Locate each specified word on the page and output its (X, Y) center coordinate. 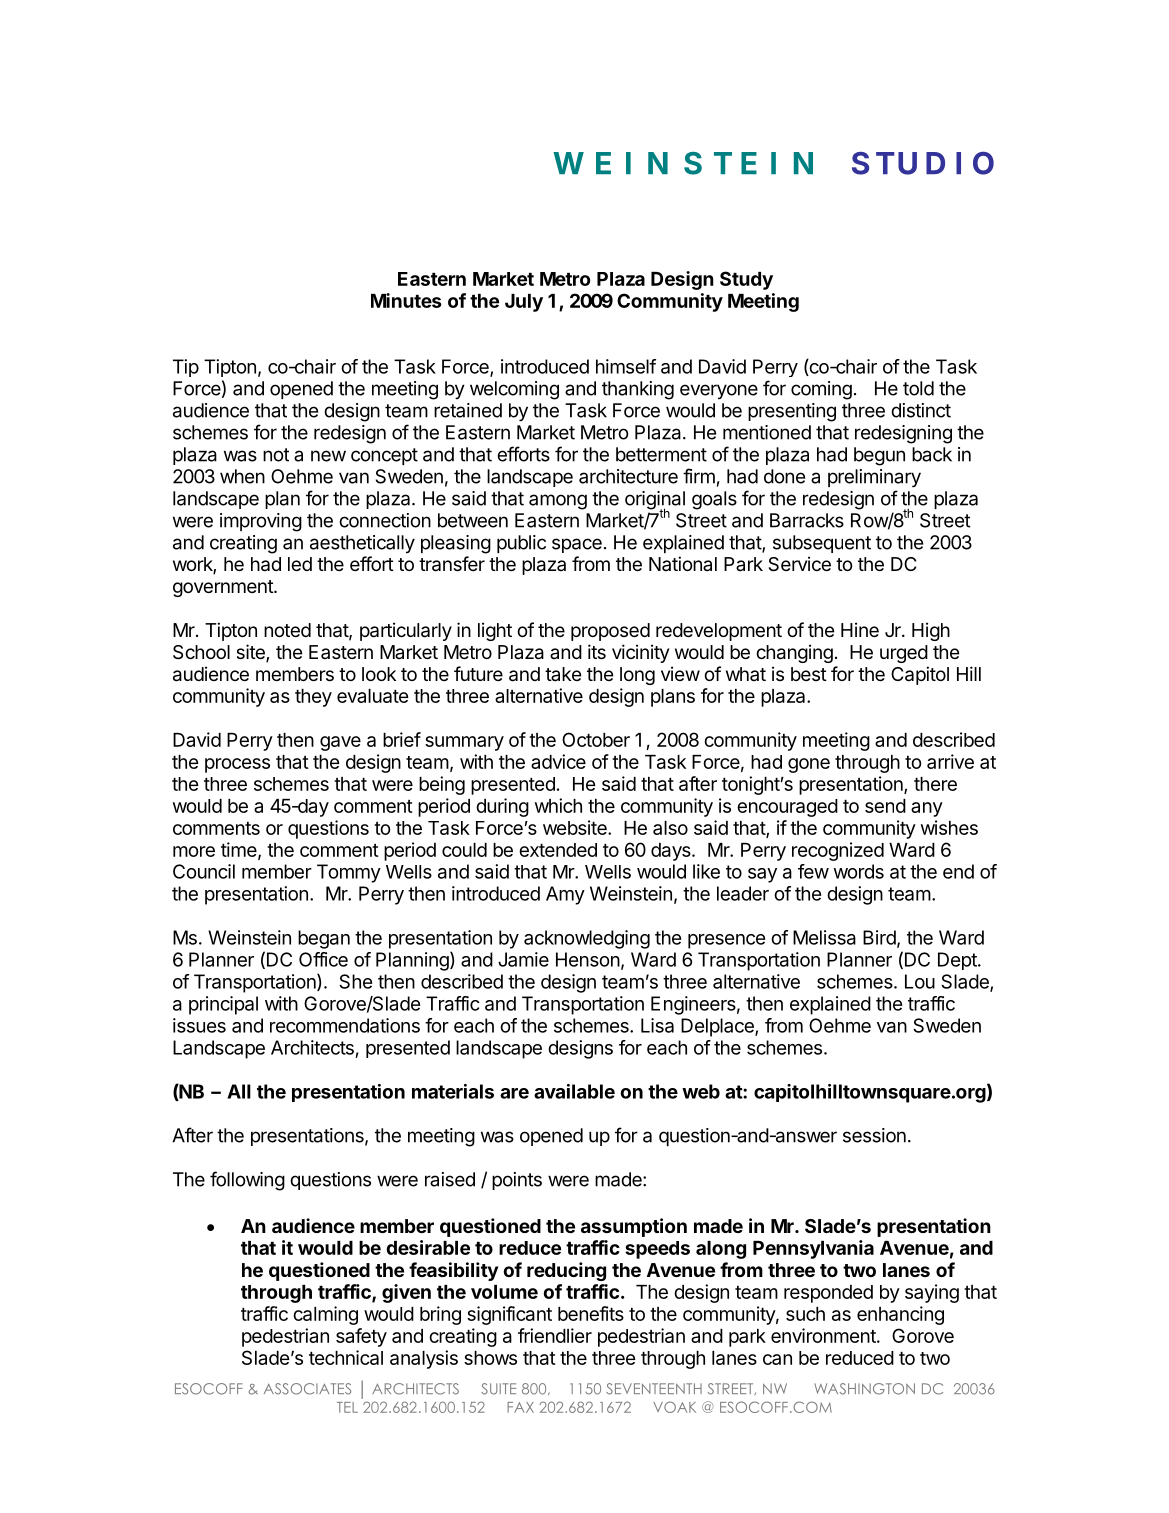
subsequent (822, 544)
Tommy (349, 873)
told (918, 388)
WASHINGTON (864, 1389)
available (574, 1091)
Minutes (406, 300)
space (577, 545)
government (224, 588)
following (247, 1181)
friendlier (555, 1335)
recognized (838, 851)
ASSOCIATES (307, 1389)
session (874, 1135)
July (524, 303)
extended (558, 850)
